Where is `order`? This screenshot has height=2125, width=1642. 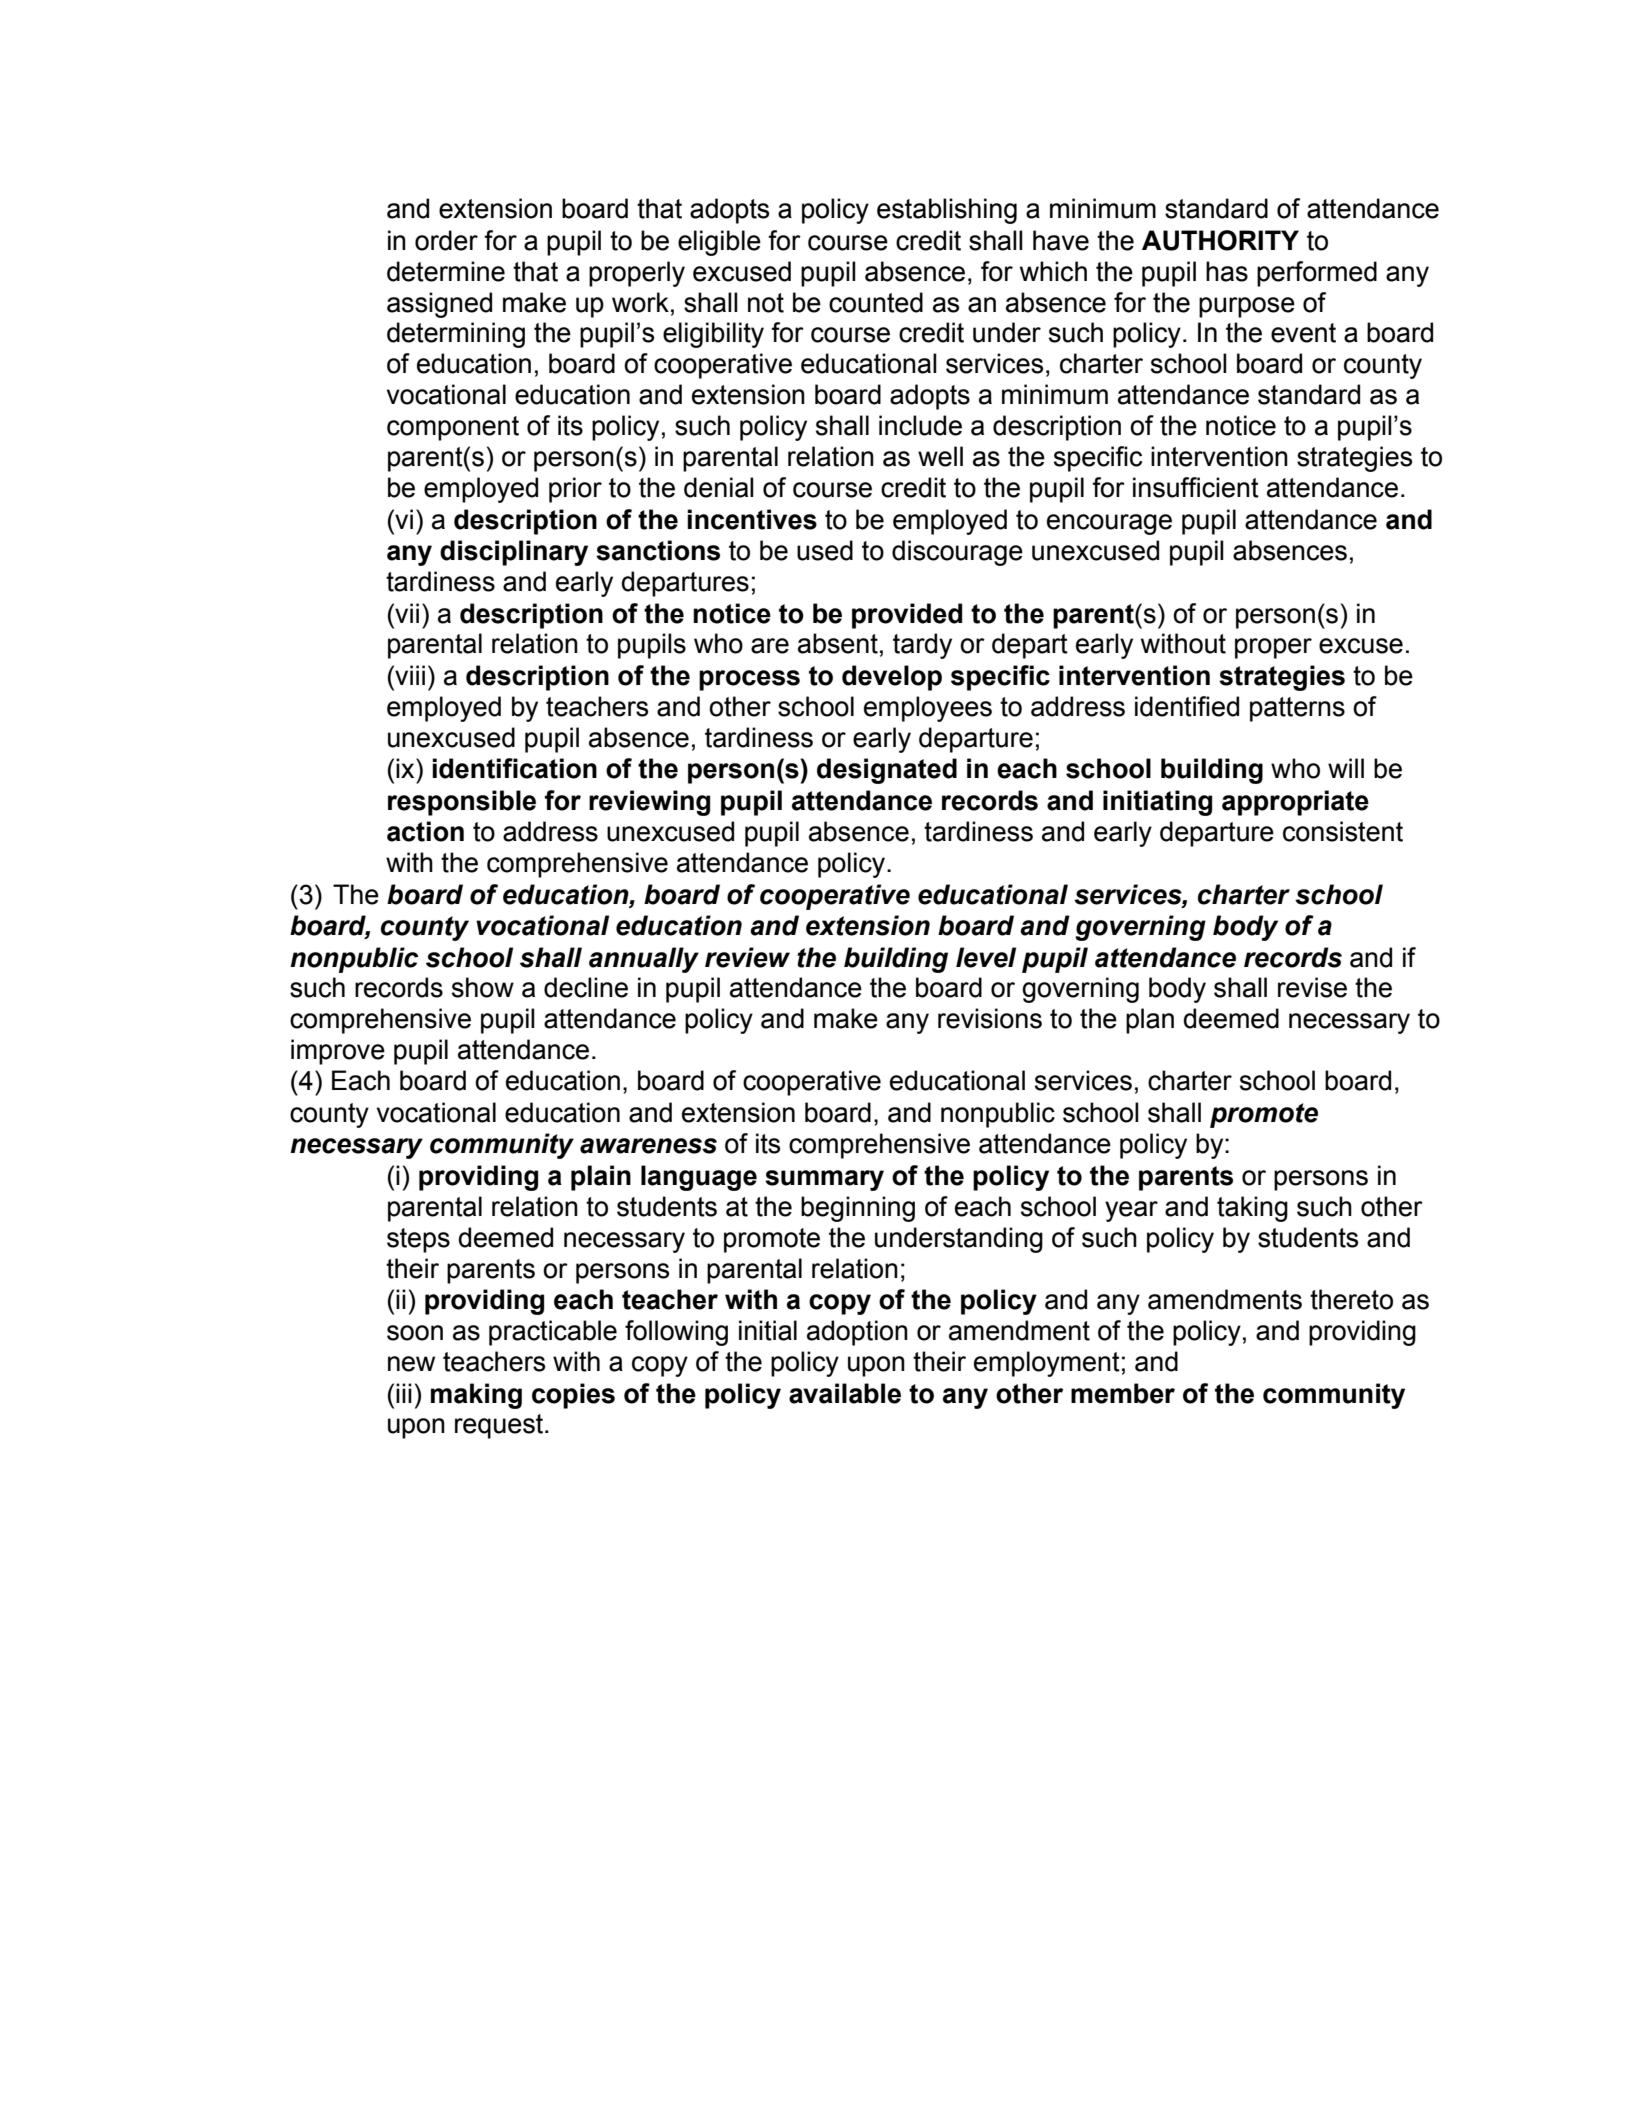
order is located at coordinates (446, 240).
